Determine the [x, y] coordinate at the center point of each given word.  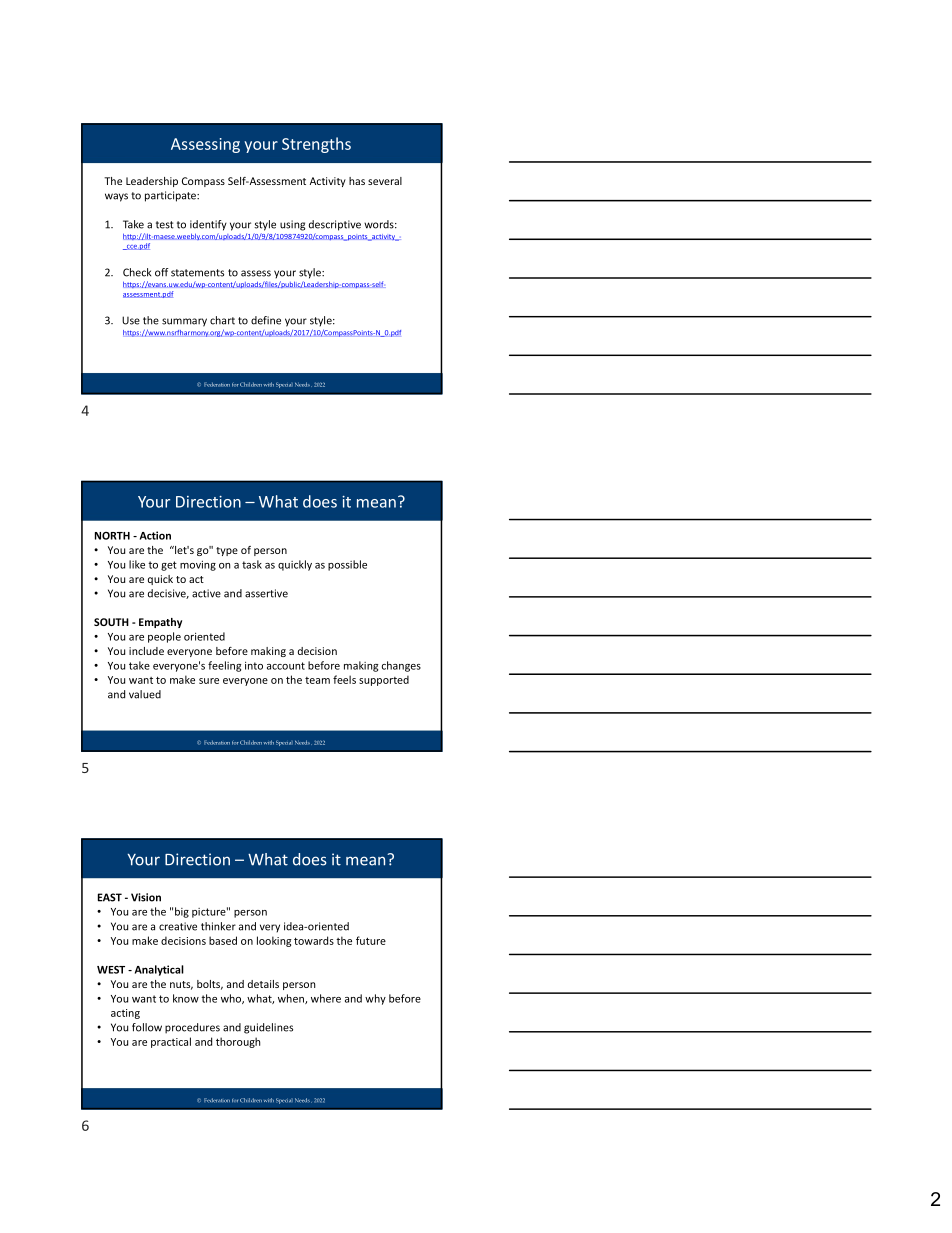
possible [347, 565]
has [357, 181]
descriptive [335, 225]
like [137, 564]
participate [171, 196]
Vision [146, 897]
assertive [266, 593]
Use [131, 320]
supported [384, 680]
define [266, 320]
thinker [218, 926]
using [292, 225]
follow [147, 1027]
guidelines [268, 1028]
